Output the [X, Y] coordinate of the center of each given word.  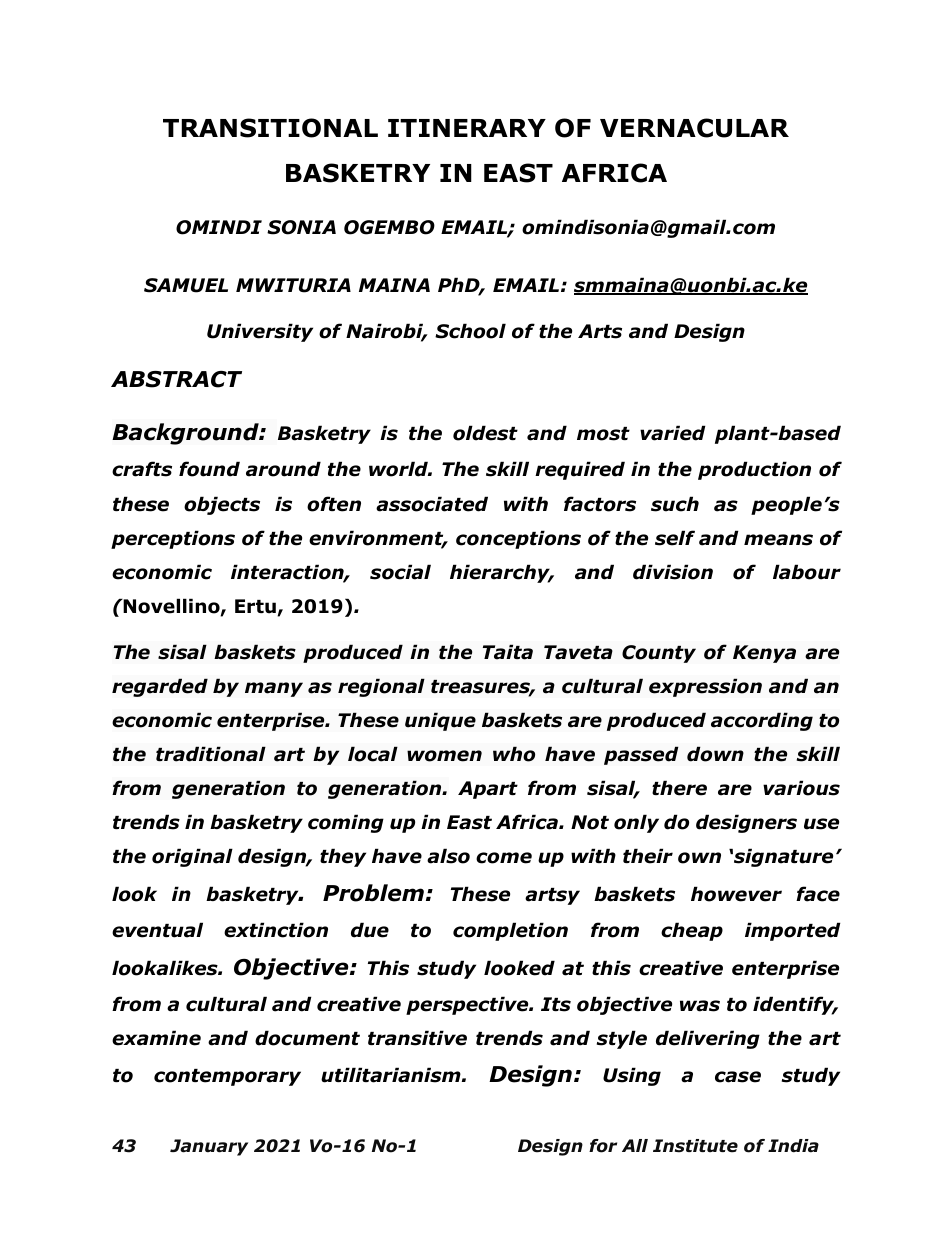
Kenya [764, 654]
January [209, 1147]
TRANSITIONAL [270, 128]
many [274, 689]
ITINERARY [467, 128]
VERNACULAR [694, 128]
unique [440, 721]
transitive [417, 1038]
